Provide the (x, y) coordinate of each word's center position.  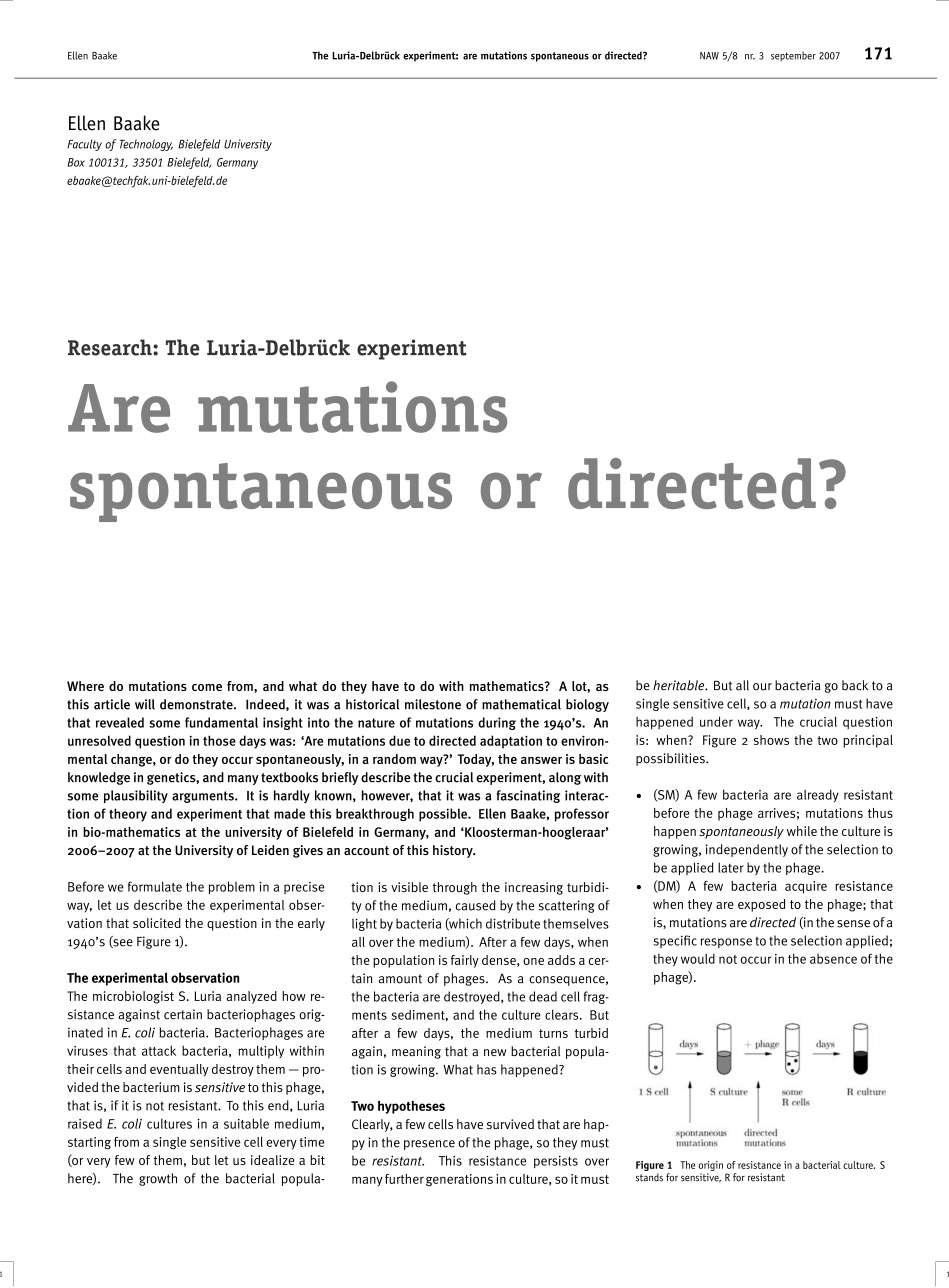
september (793, 56)
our (762, 687)
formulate (155, 886)
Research (111, 347)
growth (158, 1179)
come (207, 687)
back (855, 685)
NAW (709, 56)
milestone (433, 704)
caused (476, 905)
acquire (806, 887)
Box (76, 162)
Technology (146, 145)
